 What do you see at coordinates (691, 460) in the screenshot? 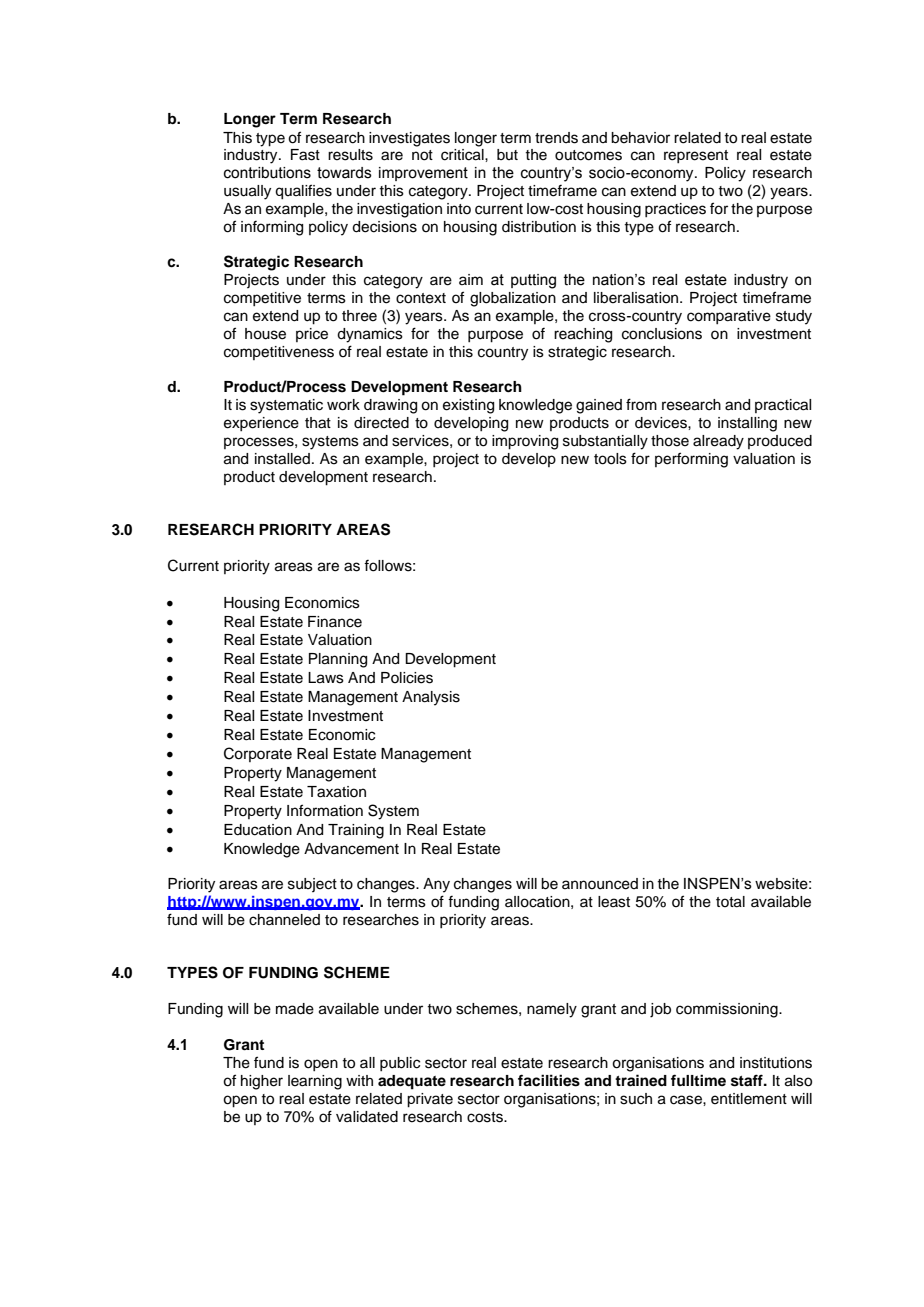
I see `performing` at bounding box center [691, 460].
